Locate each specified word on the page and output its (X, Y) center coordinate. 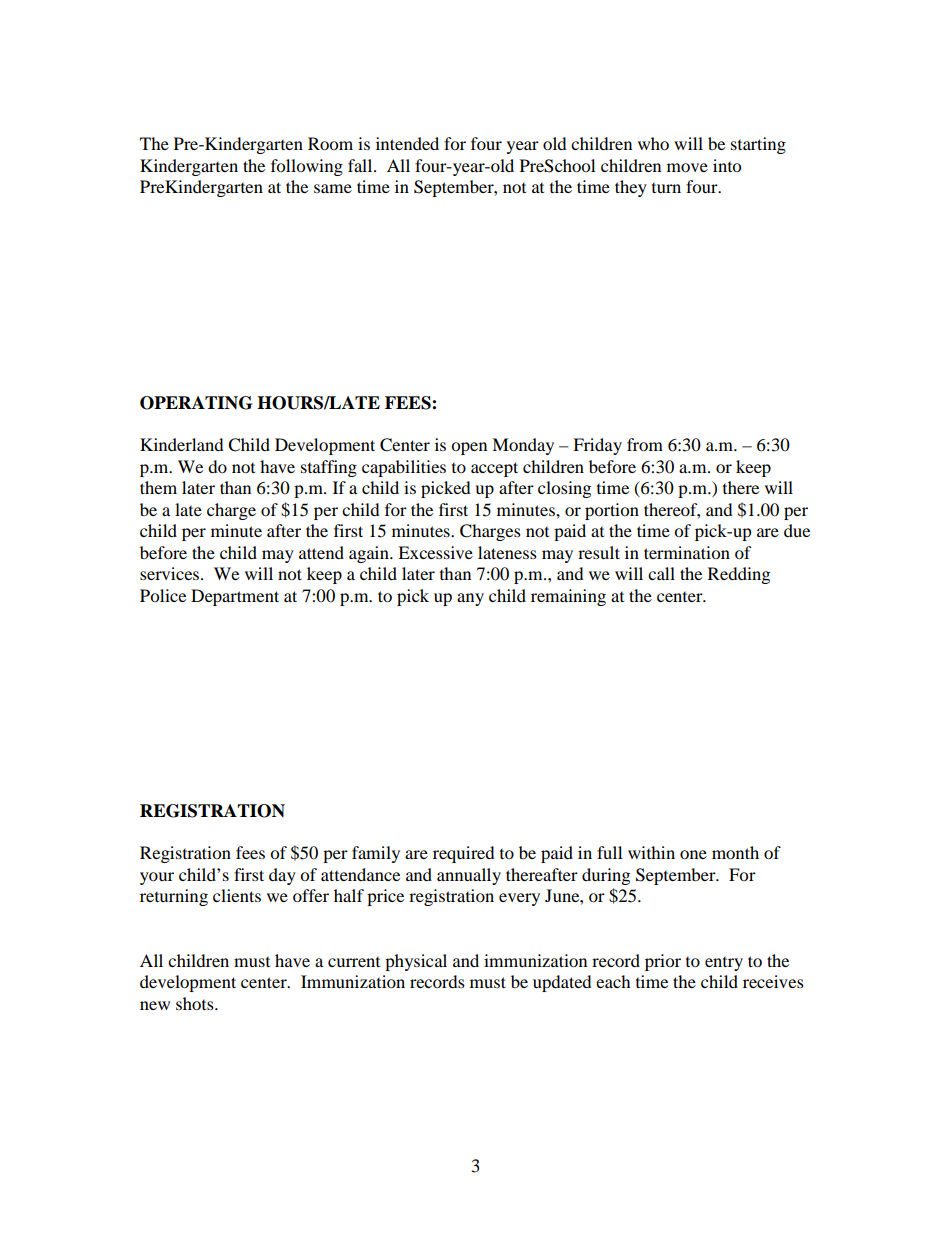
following (307, 167)
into (727, 165)
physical (416, 962)
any (470, 599)
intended (407, 143)
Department (235, 597)
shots (196, 1003)
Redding (739, 575)
